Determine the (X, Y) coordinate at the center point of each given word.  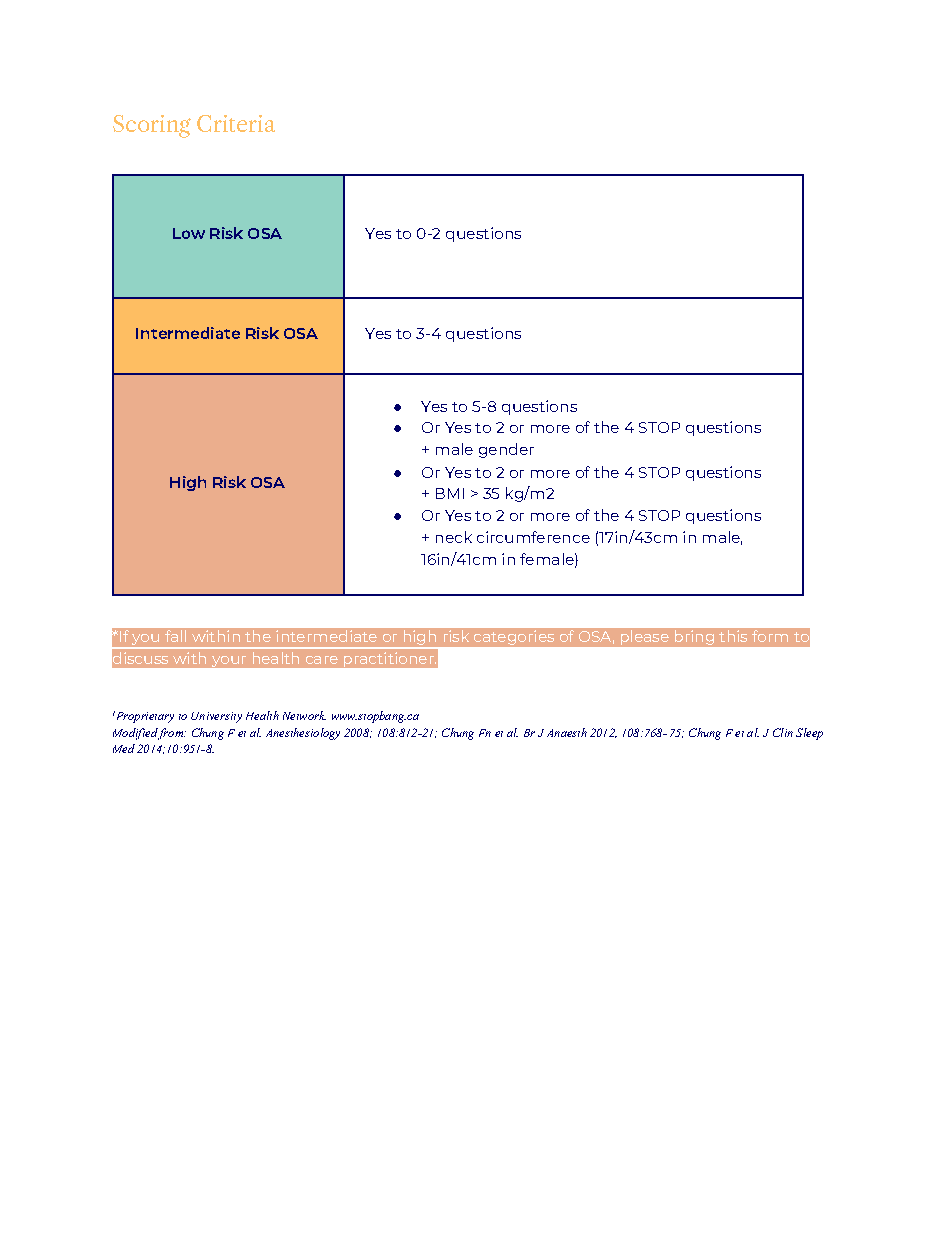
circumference (533, 537)
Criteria (236, 123)
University (216, 717)
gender (506, 450)
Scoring (152, 126)
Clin (783, 732)
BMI (450, 493)
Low (189, 233)
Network (304, 715)
